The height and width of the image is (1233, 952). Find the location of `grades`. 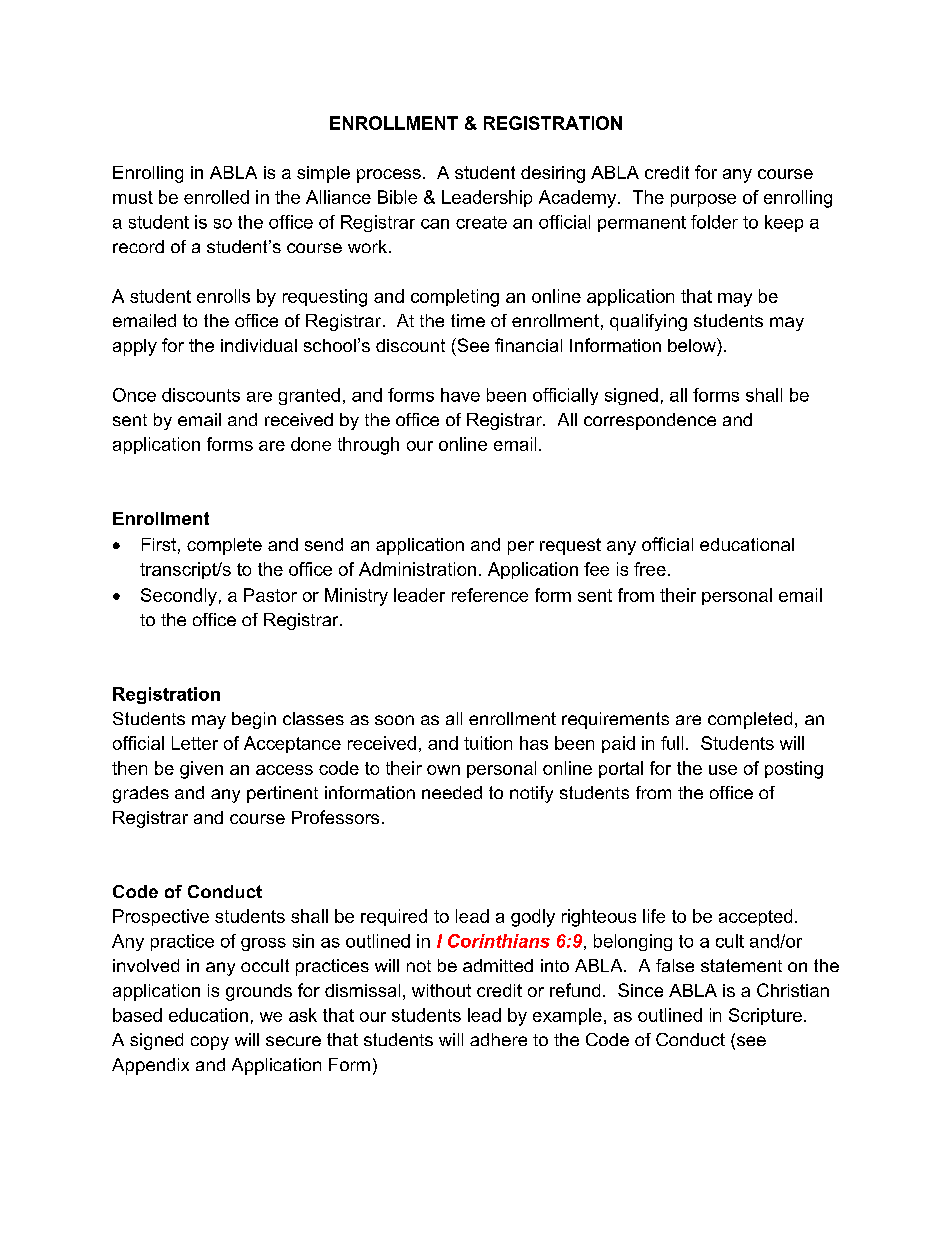

grades is located at coordinates (141, 794).
